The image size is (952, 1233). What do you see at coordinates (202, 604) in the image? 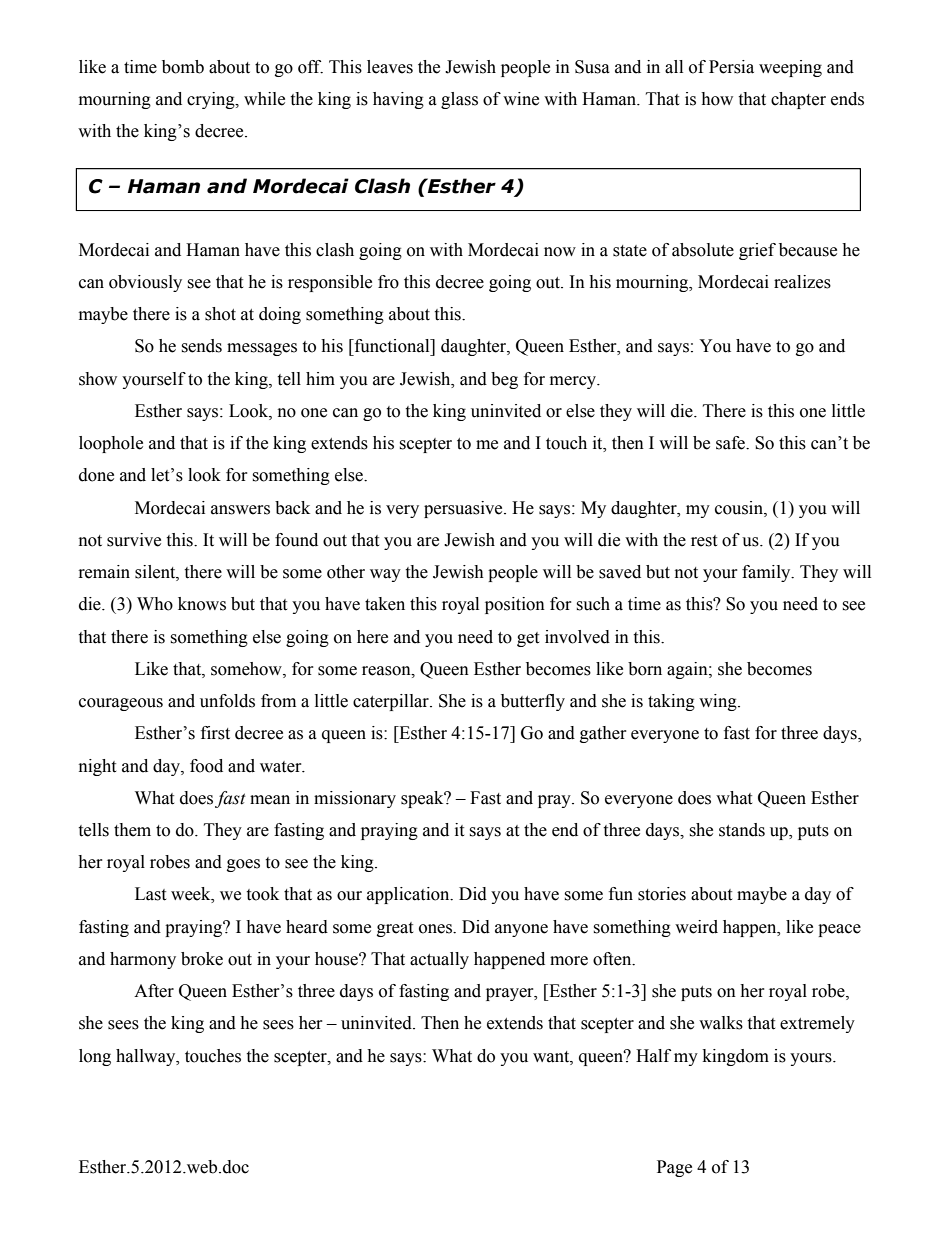
I see `knows` at bounding box center [202, 604].
